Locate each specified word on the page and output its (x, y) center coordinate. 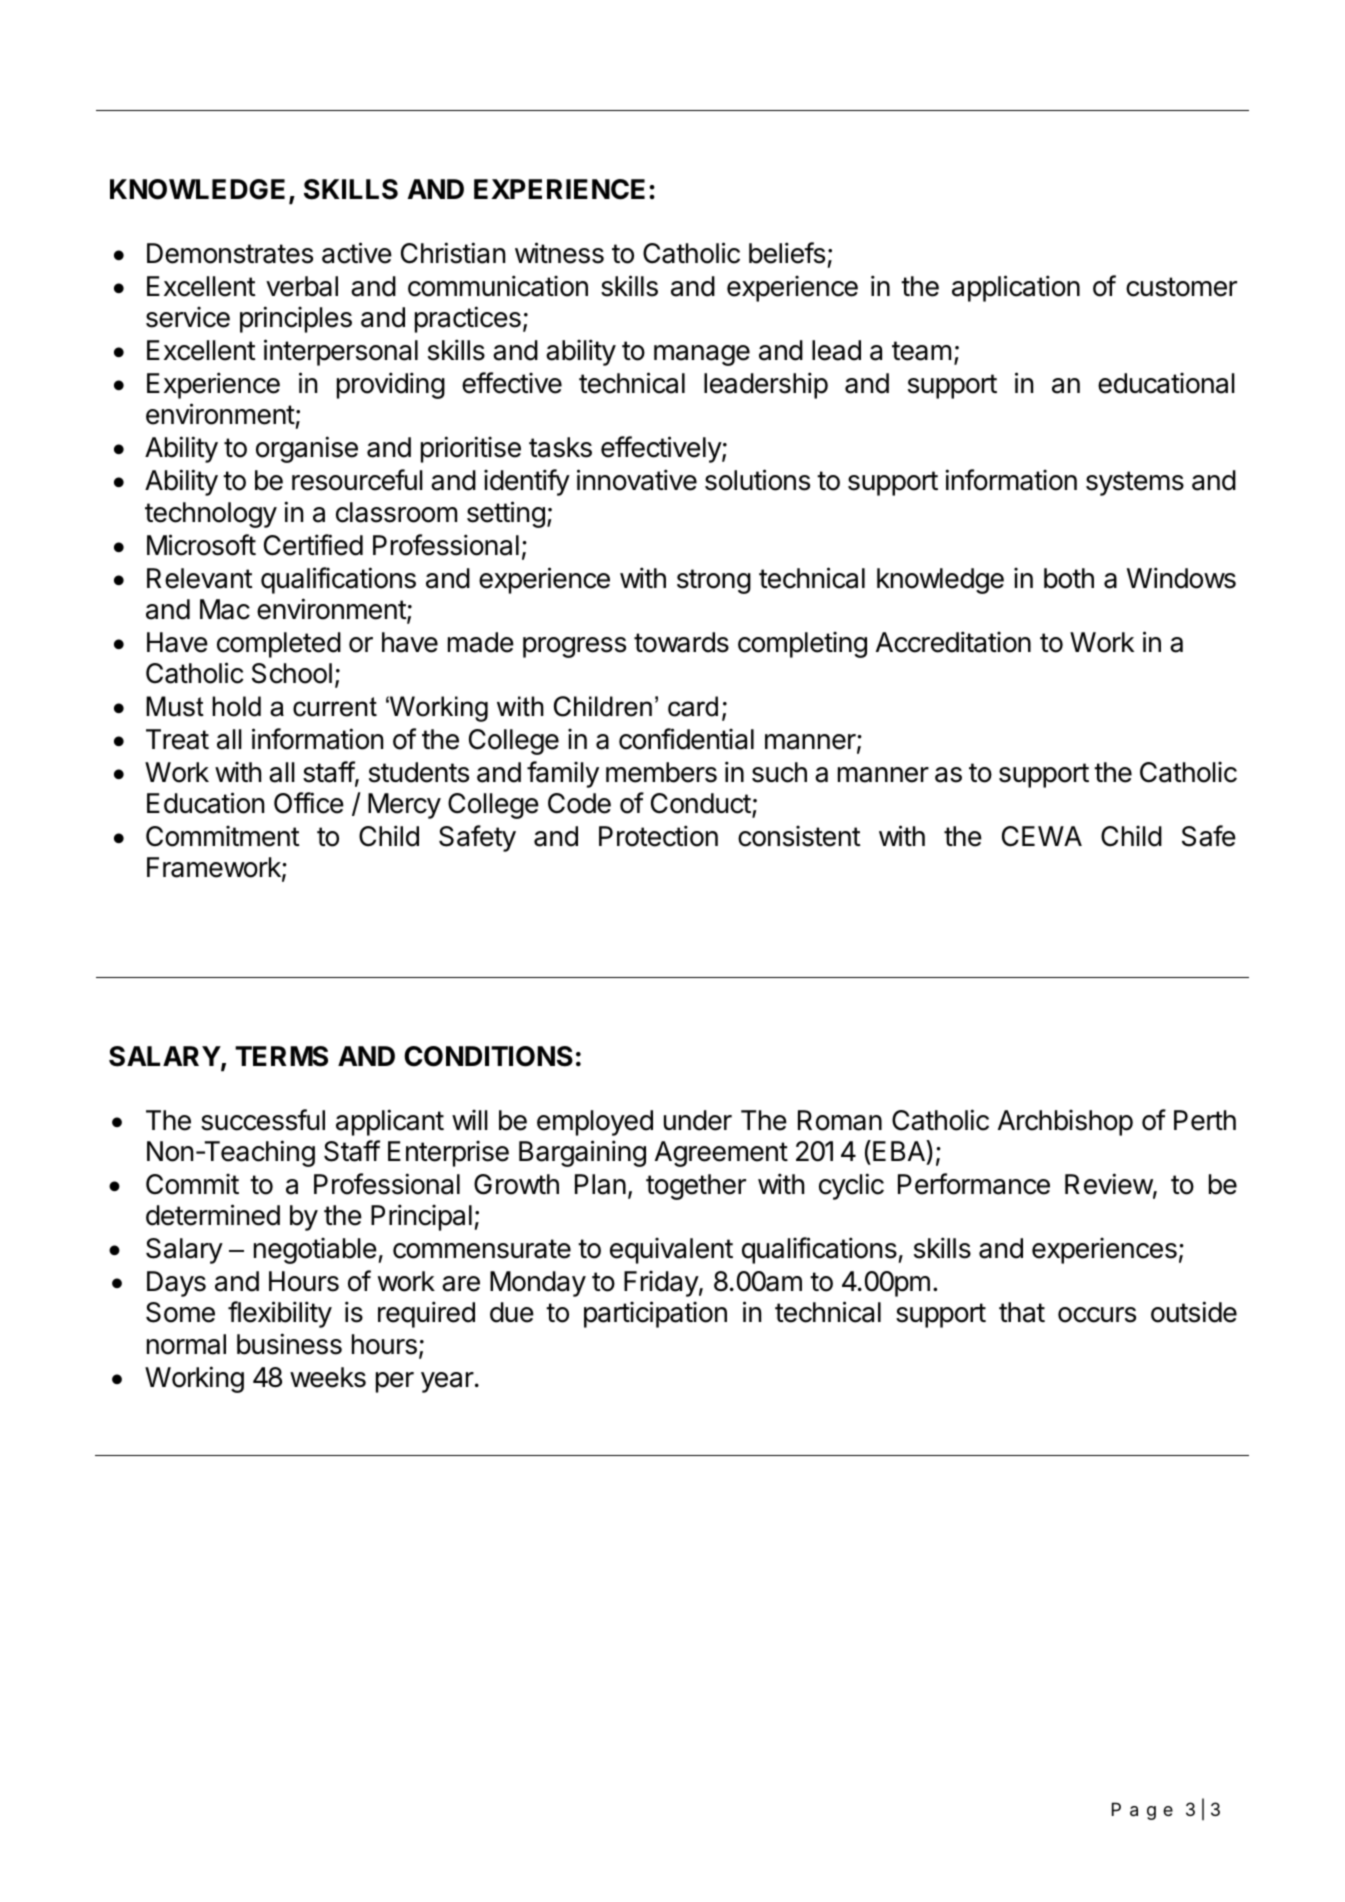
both (1069, 578)
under (698, 1120)
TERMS (281, 1056)
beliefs (787, 253)
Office (309, 803)
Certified (313, 545)
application (1016, 288)
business (289, 1344)
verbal (302, 286)
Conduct (701, 803)
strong (714, 581)
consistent (799, 836)
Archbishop (1065, 1122)
